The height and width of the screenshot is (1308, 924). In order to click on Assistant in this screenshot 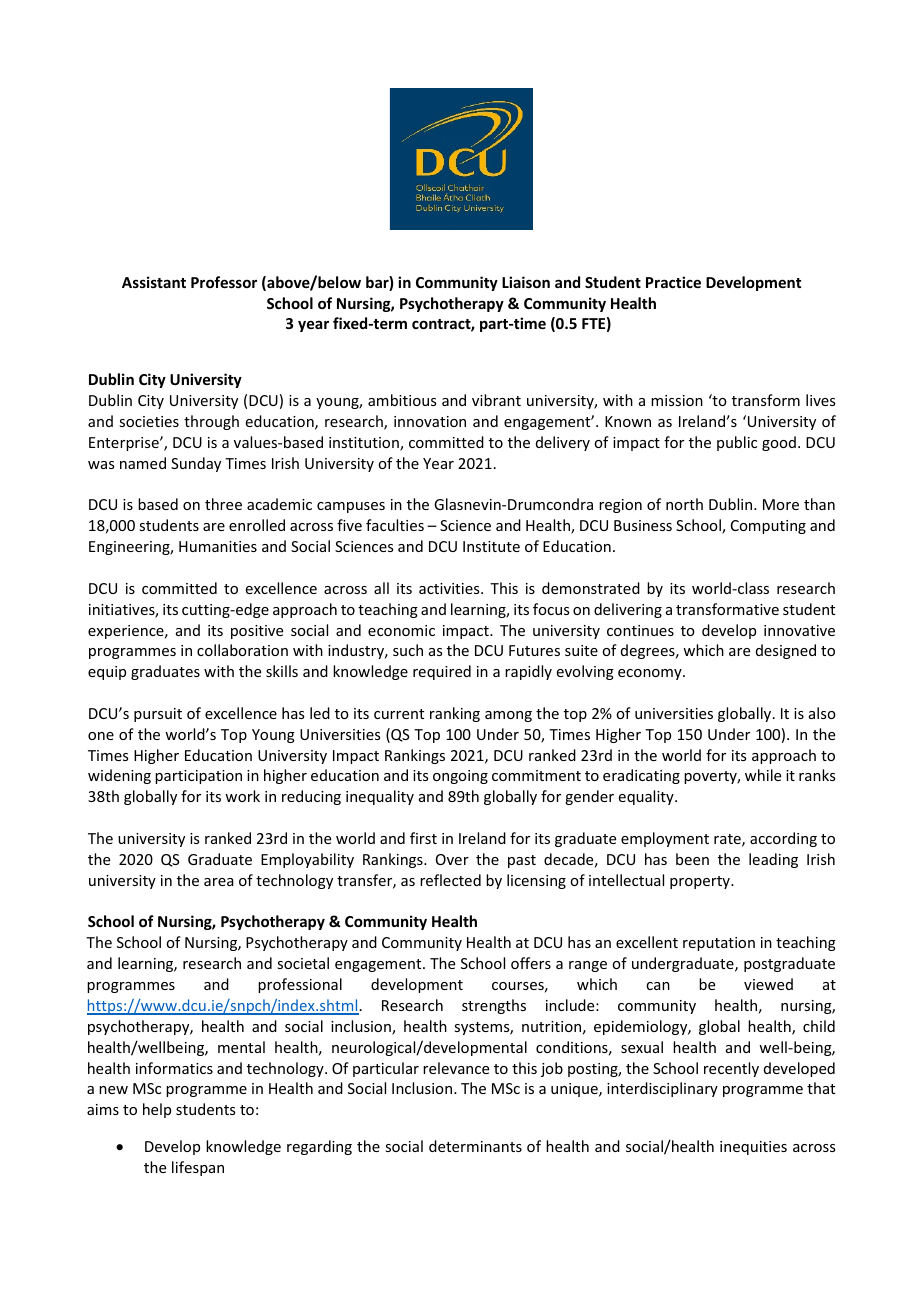, I will do `click(154, 282)`.
